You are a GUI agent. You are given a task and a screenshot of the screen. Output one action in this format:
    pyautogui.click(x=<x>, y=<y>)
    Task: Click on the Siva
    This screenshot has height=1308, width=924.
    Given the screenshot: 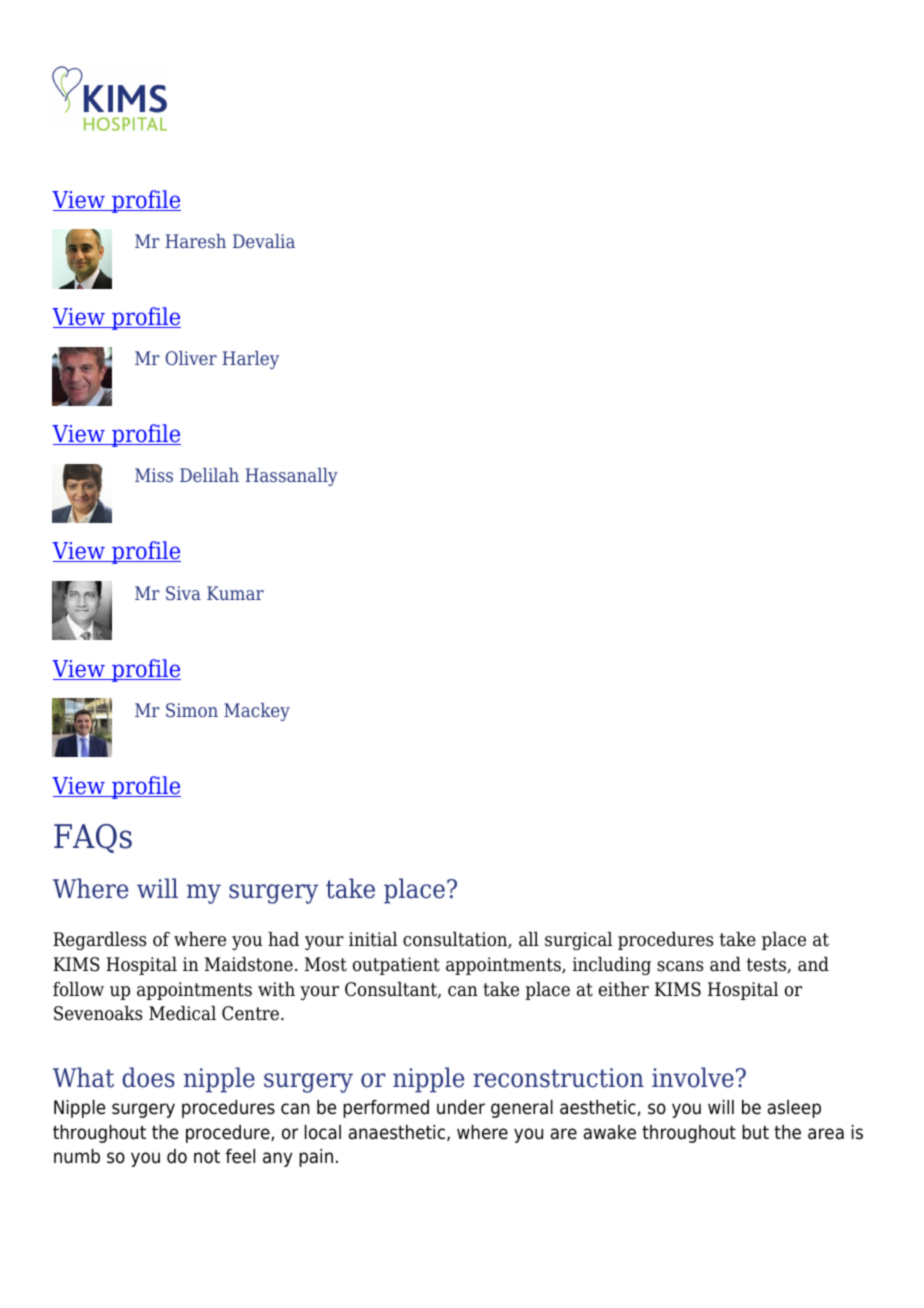 What is the action you would take?
    pyautogui.click(x=183, y=593)
